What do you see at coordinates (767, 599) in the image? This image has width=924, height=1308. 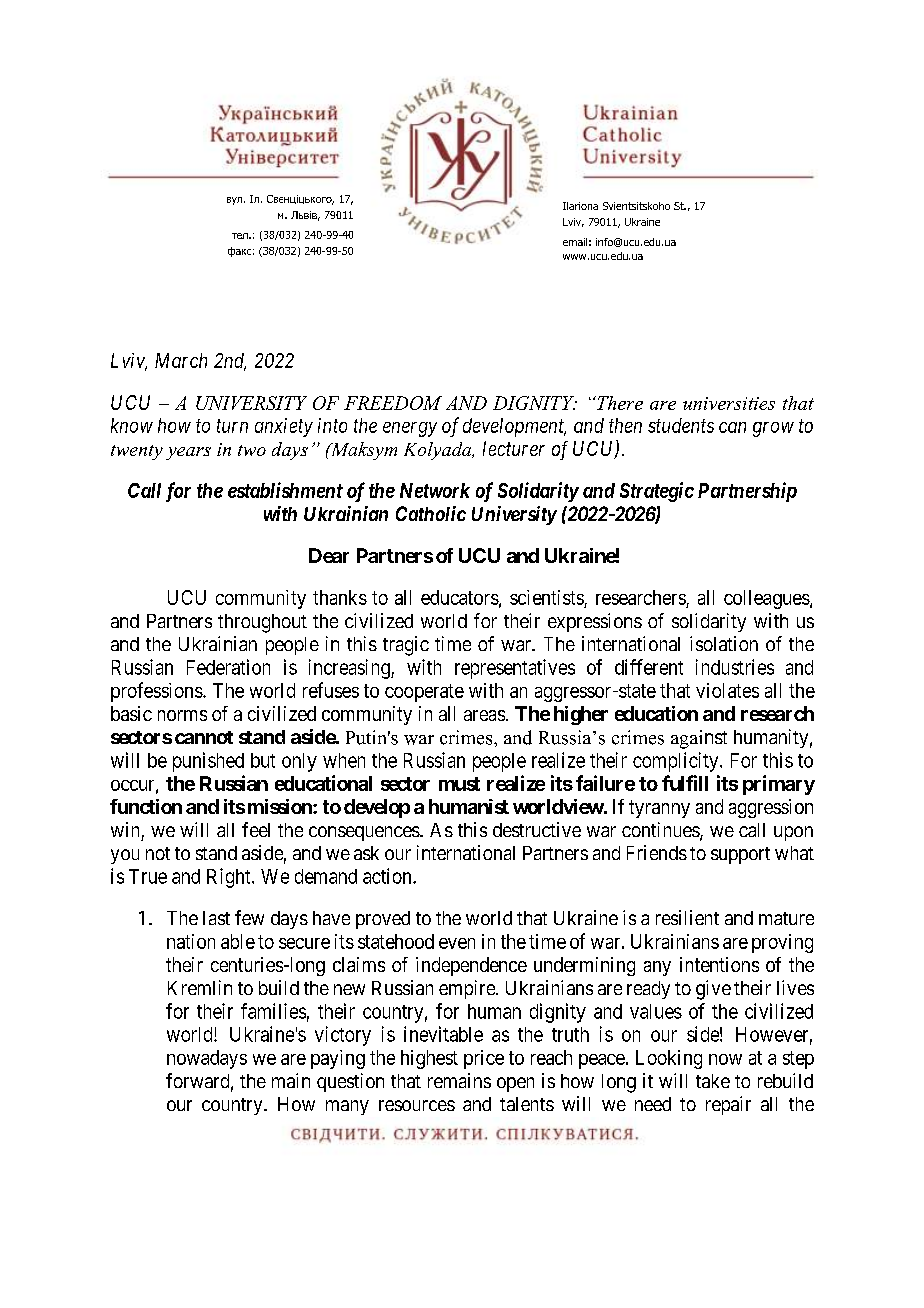 I see `colleagues` at bounding box center [767, 599].
